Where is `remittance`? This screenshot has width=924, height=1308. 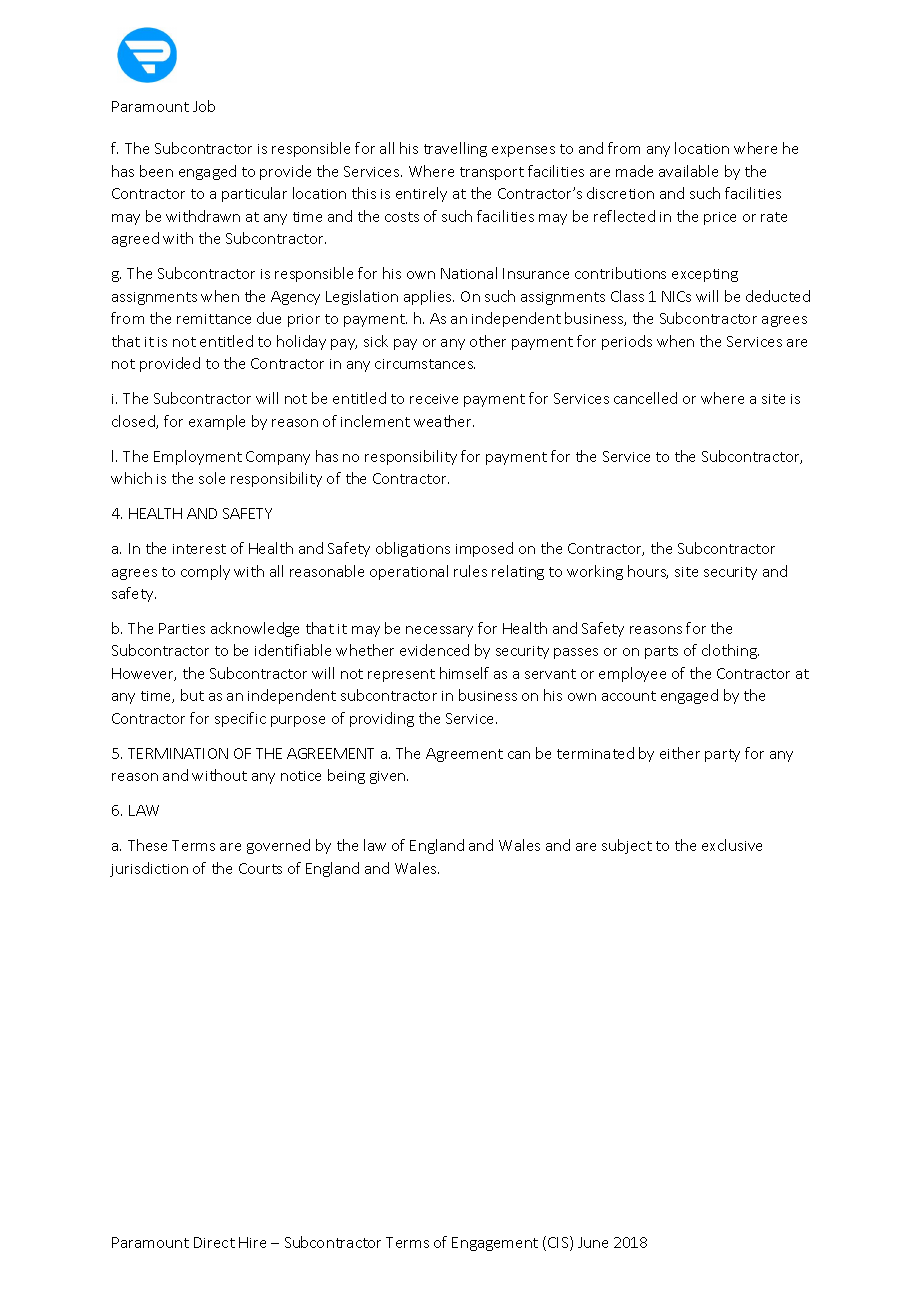
remittance is located at coordinates (214, 319).
